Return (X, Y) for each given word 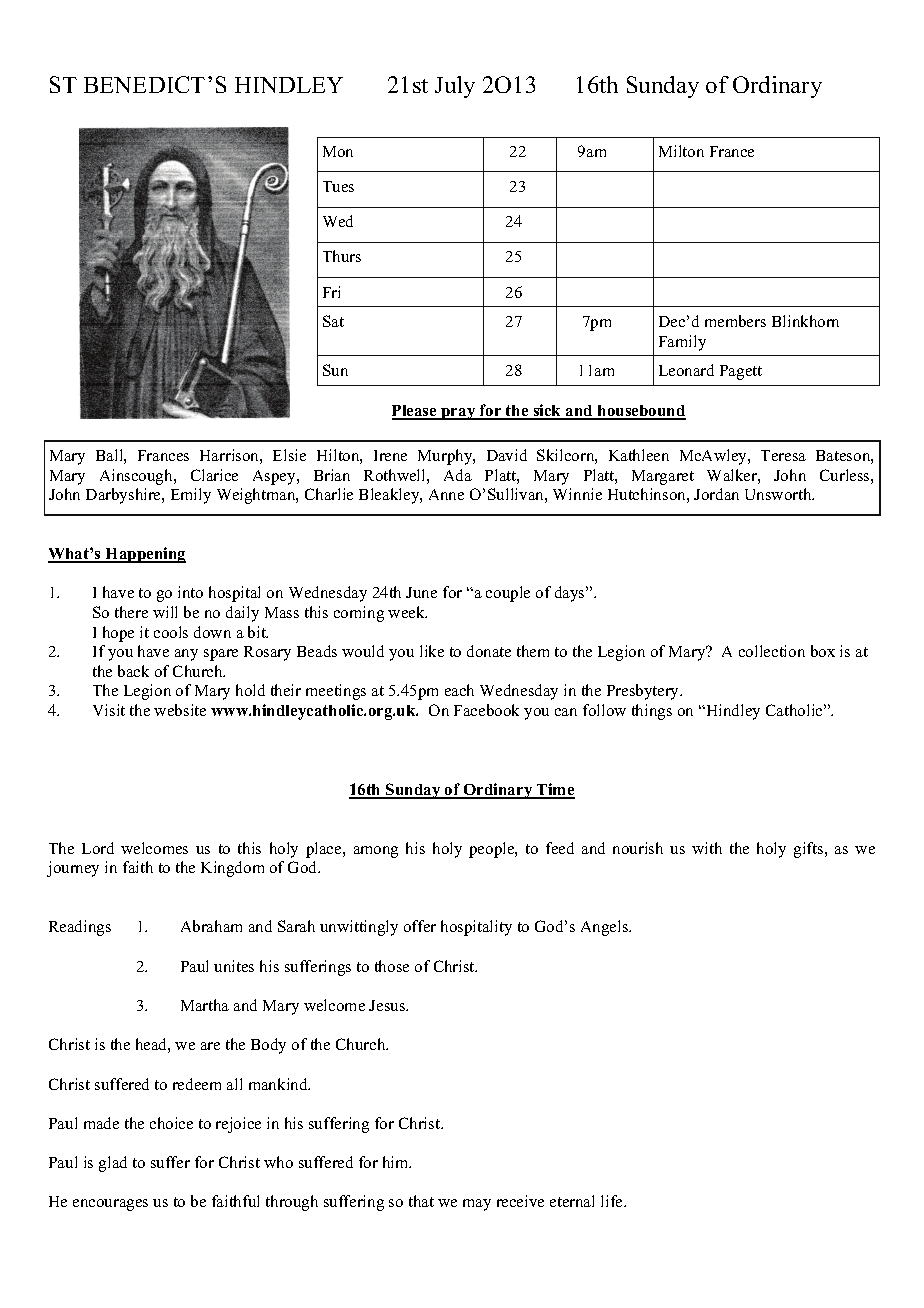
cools (171, 632)
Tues (338, 186)
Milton (681, 151)
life (613, 1201)
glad (113, 1164)
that (421, 1201)
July (455, 87)
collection (772, 651)
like (432, 651)
